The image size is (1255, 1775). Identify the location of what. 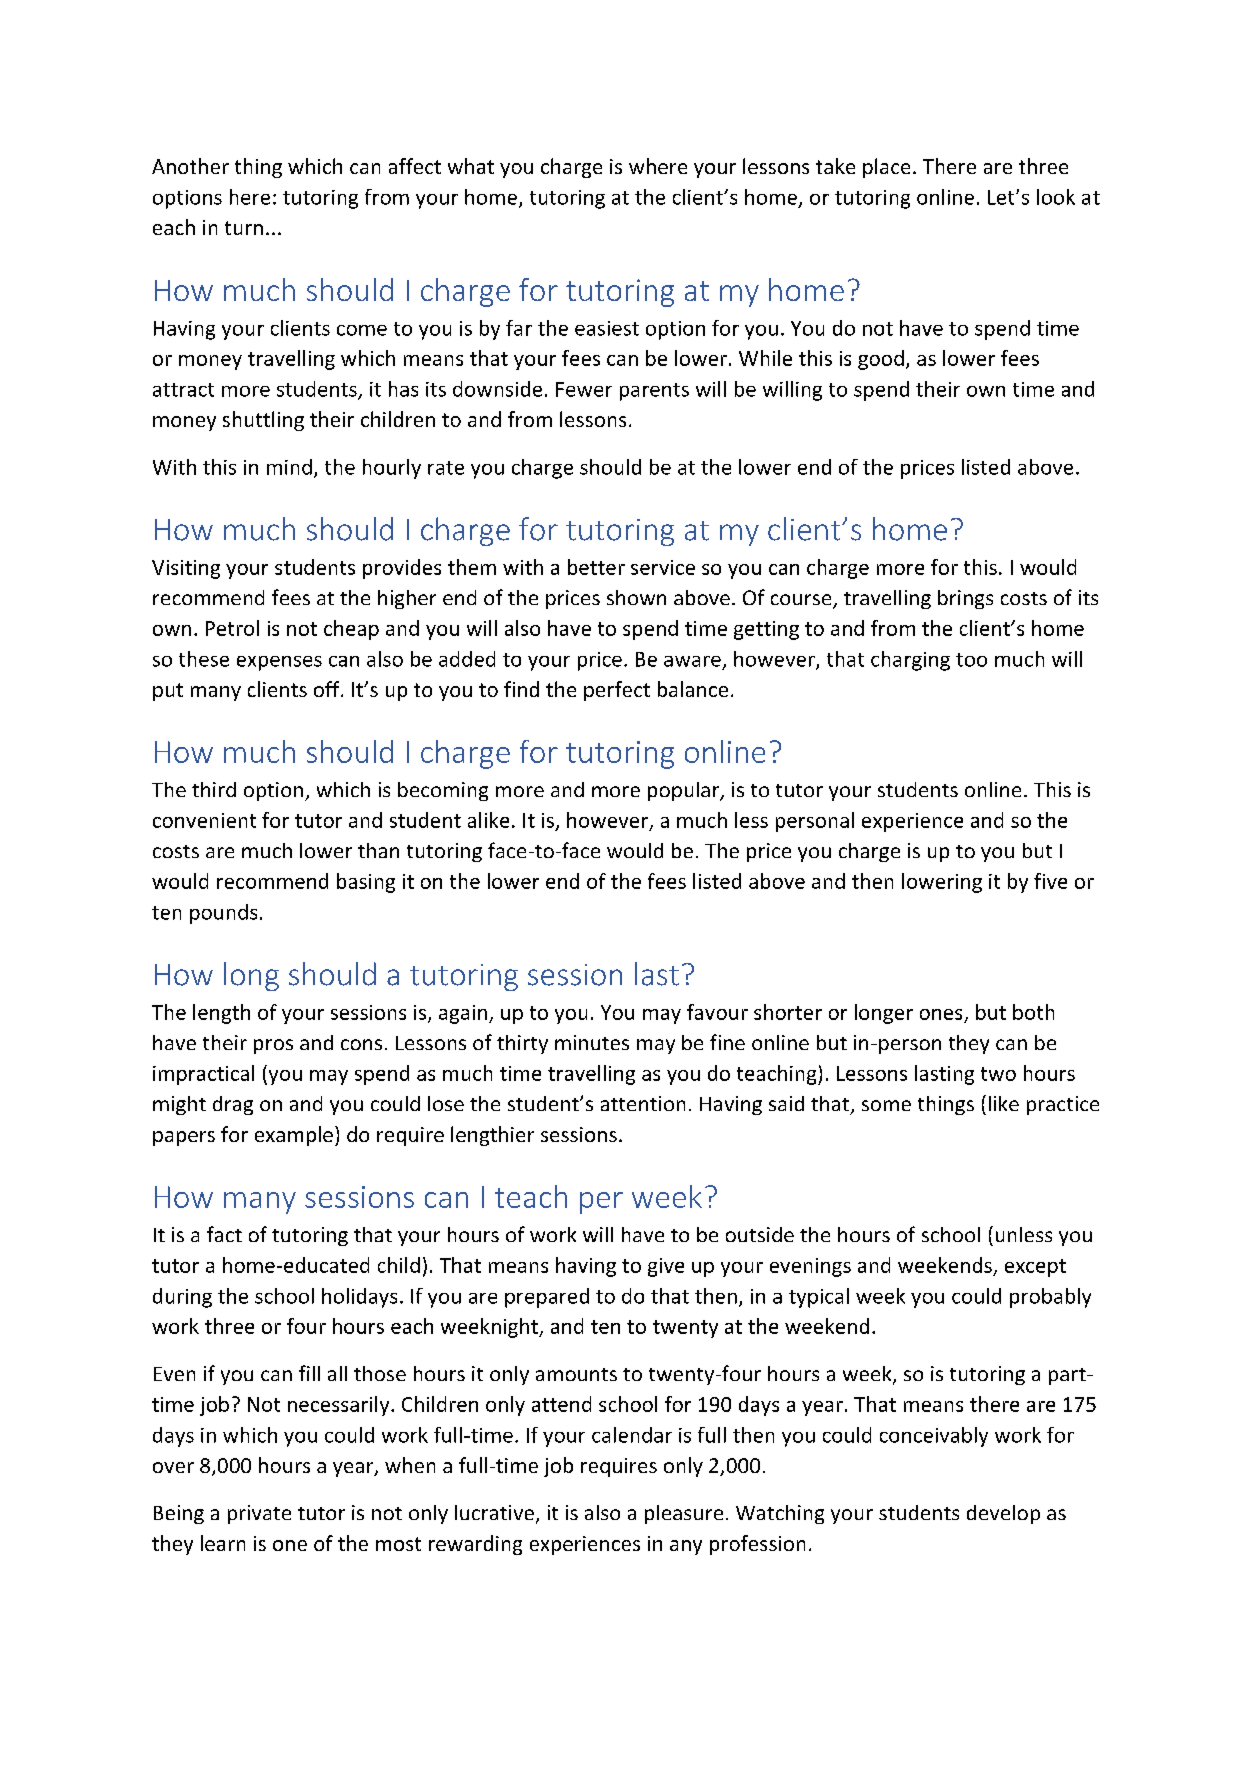
(471, 166).
